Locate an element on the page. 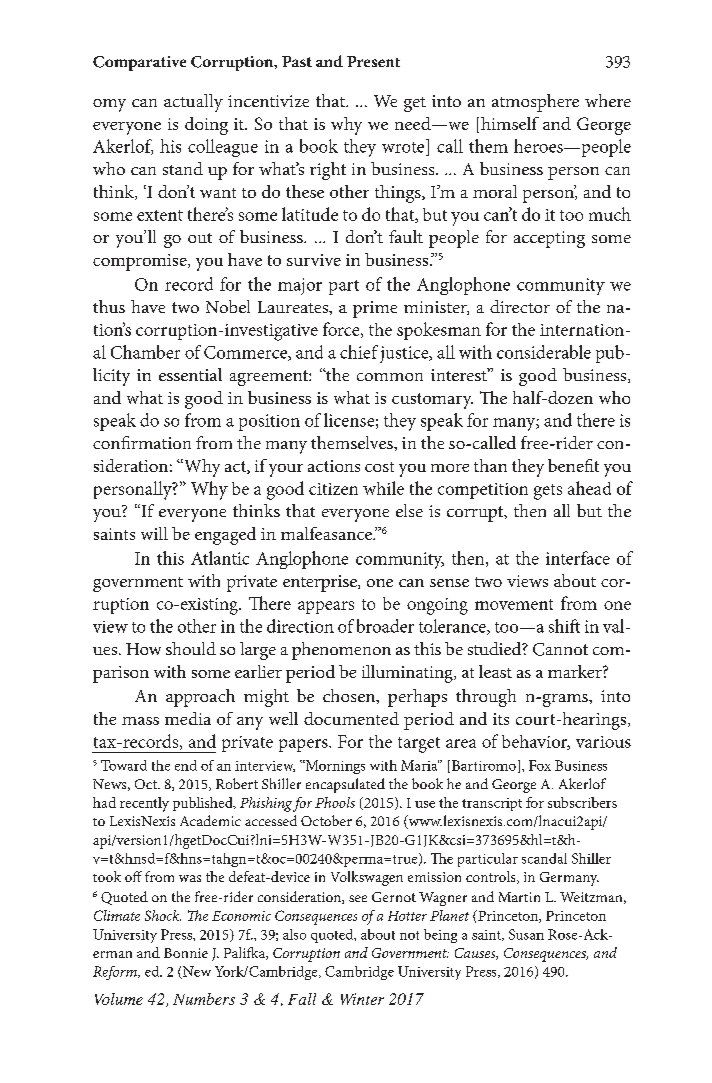 The image size is (712, 1083). marker is located at coordinates (576, 671).
